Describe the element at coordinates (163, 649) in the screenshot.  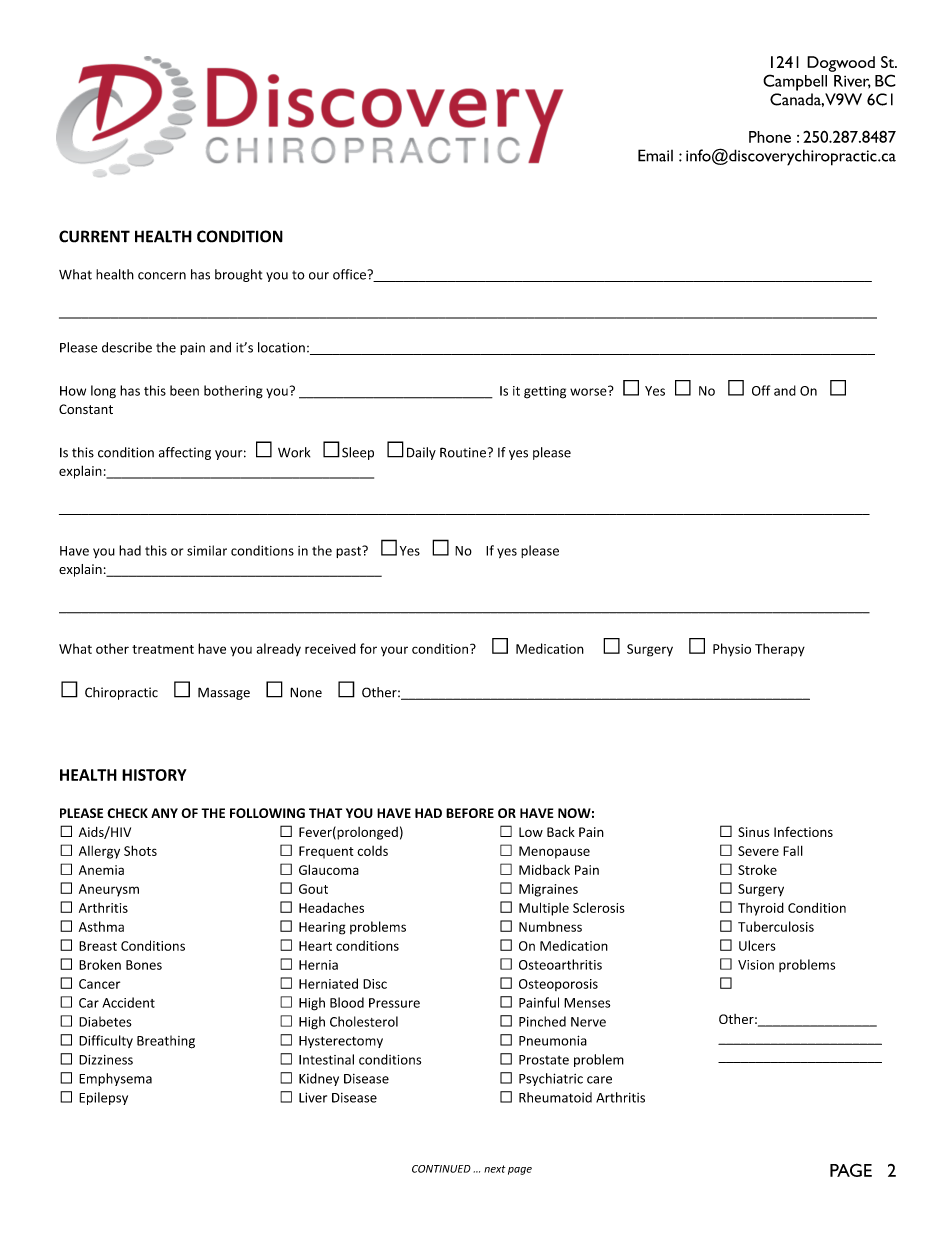
I see `treatment` at that location.
